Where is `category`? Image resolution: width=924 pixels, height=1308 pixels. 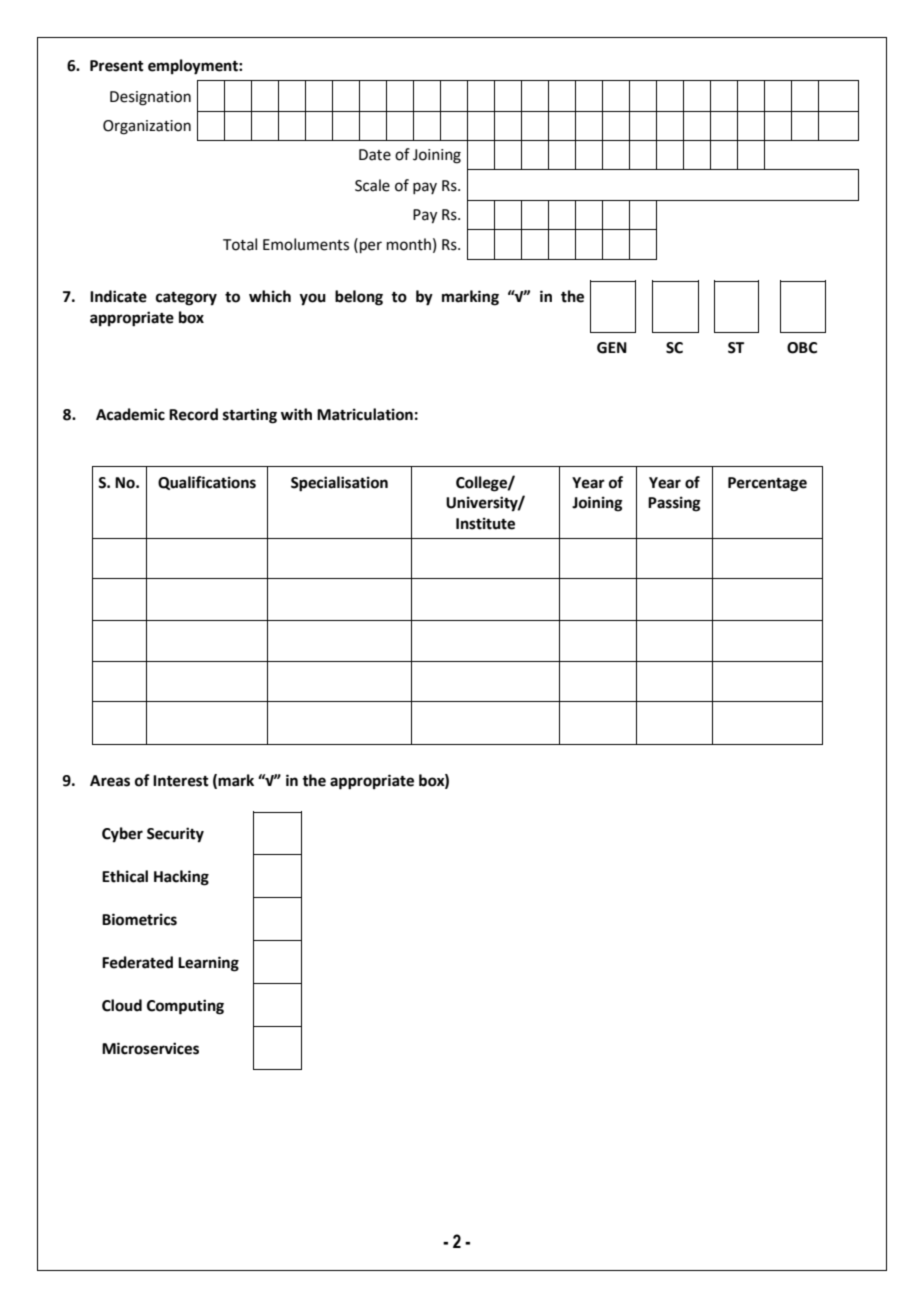 category is located at coordinates (186, 299).
